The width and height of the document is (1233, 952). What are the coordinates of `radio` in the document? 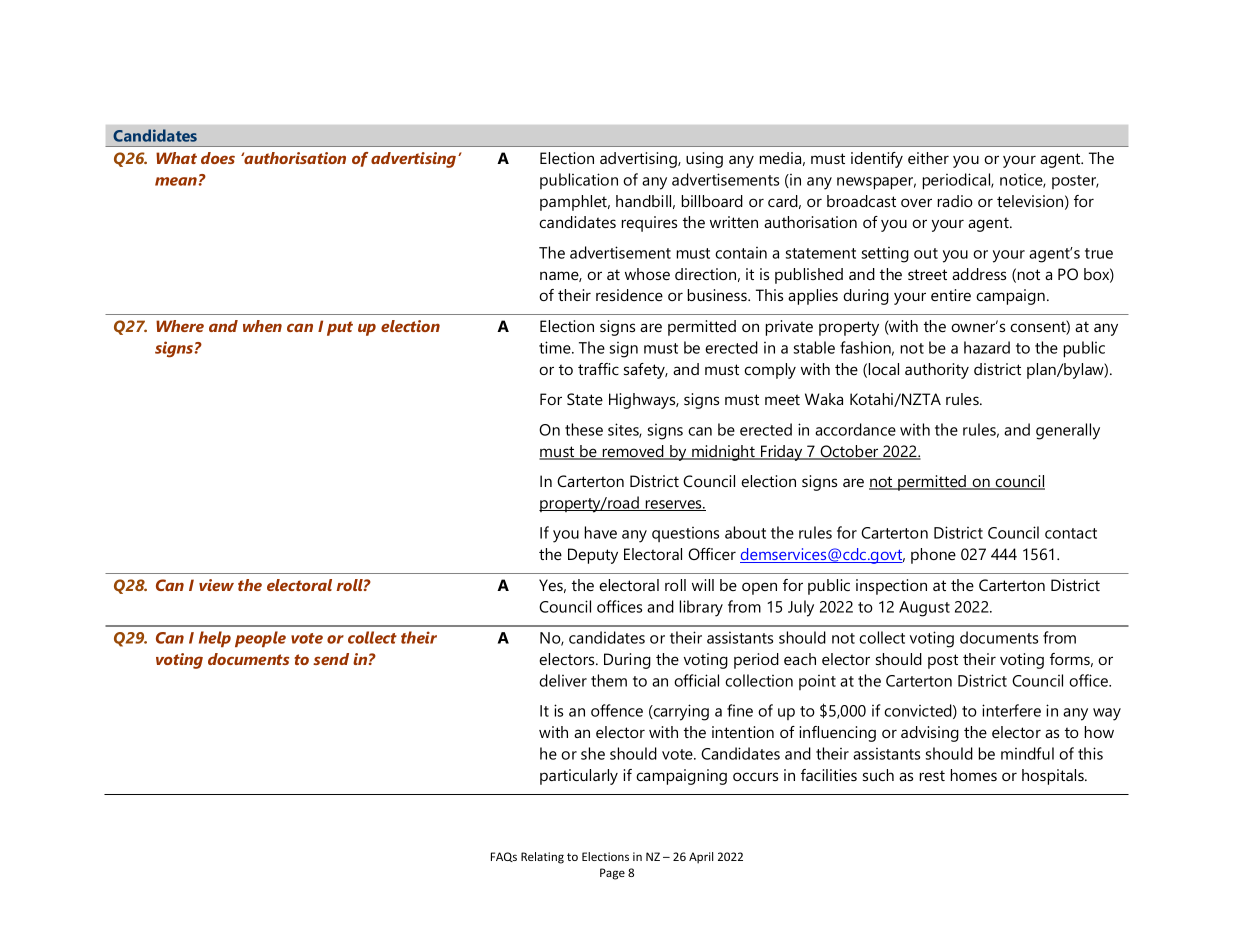 It's located at (955, 201).
